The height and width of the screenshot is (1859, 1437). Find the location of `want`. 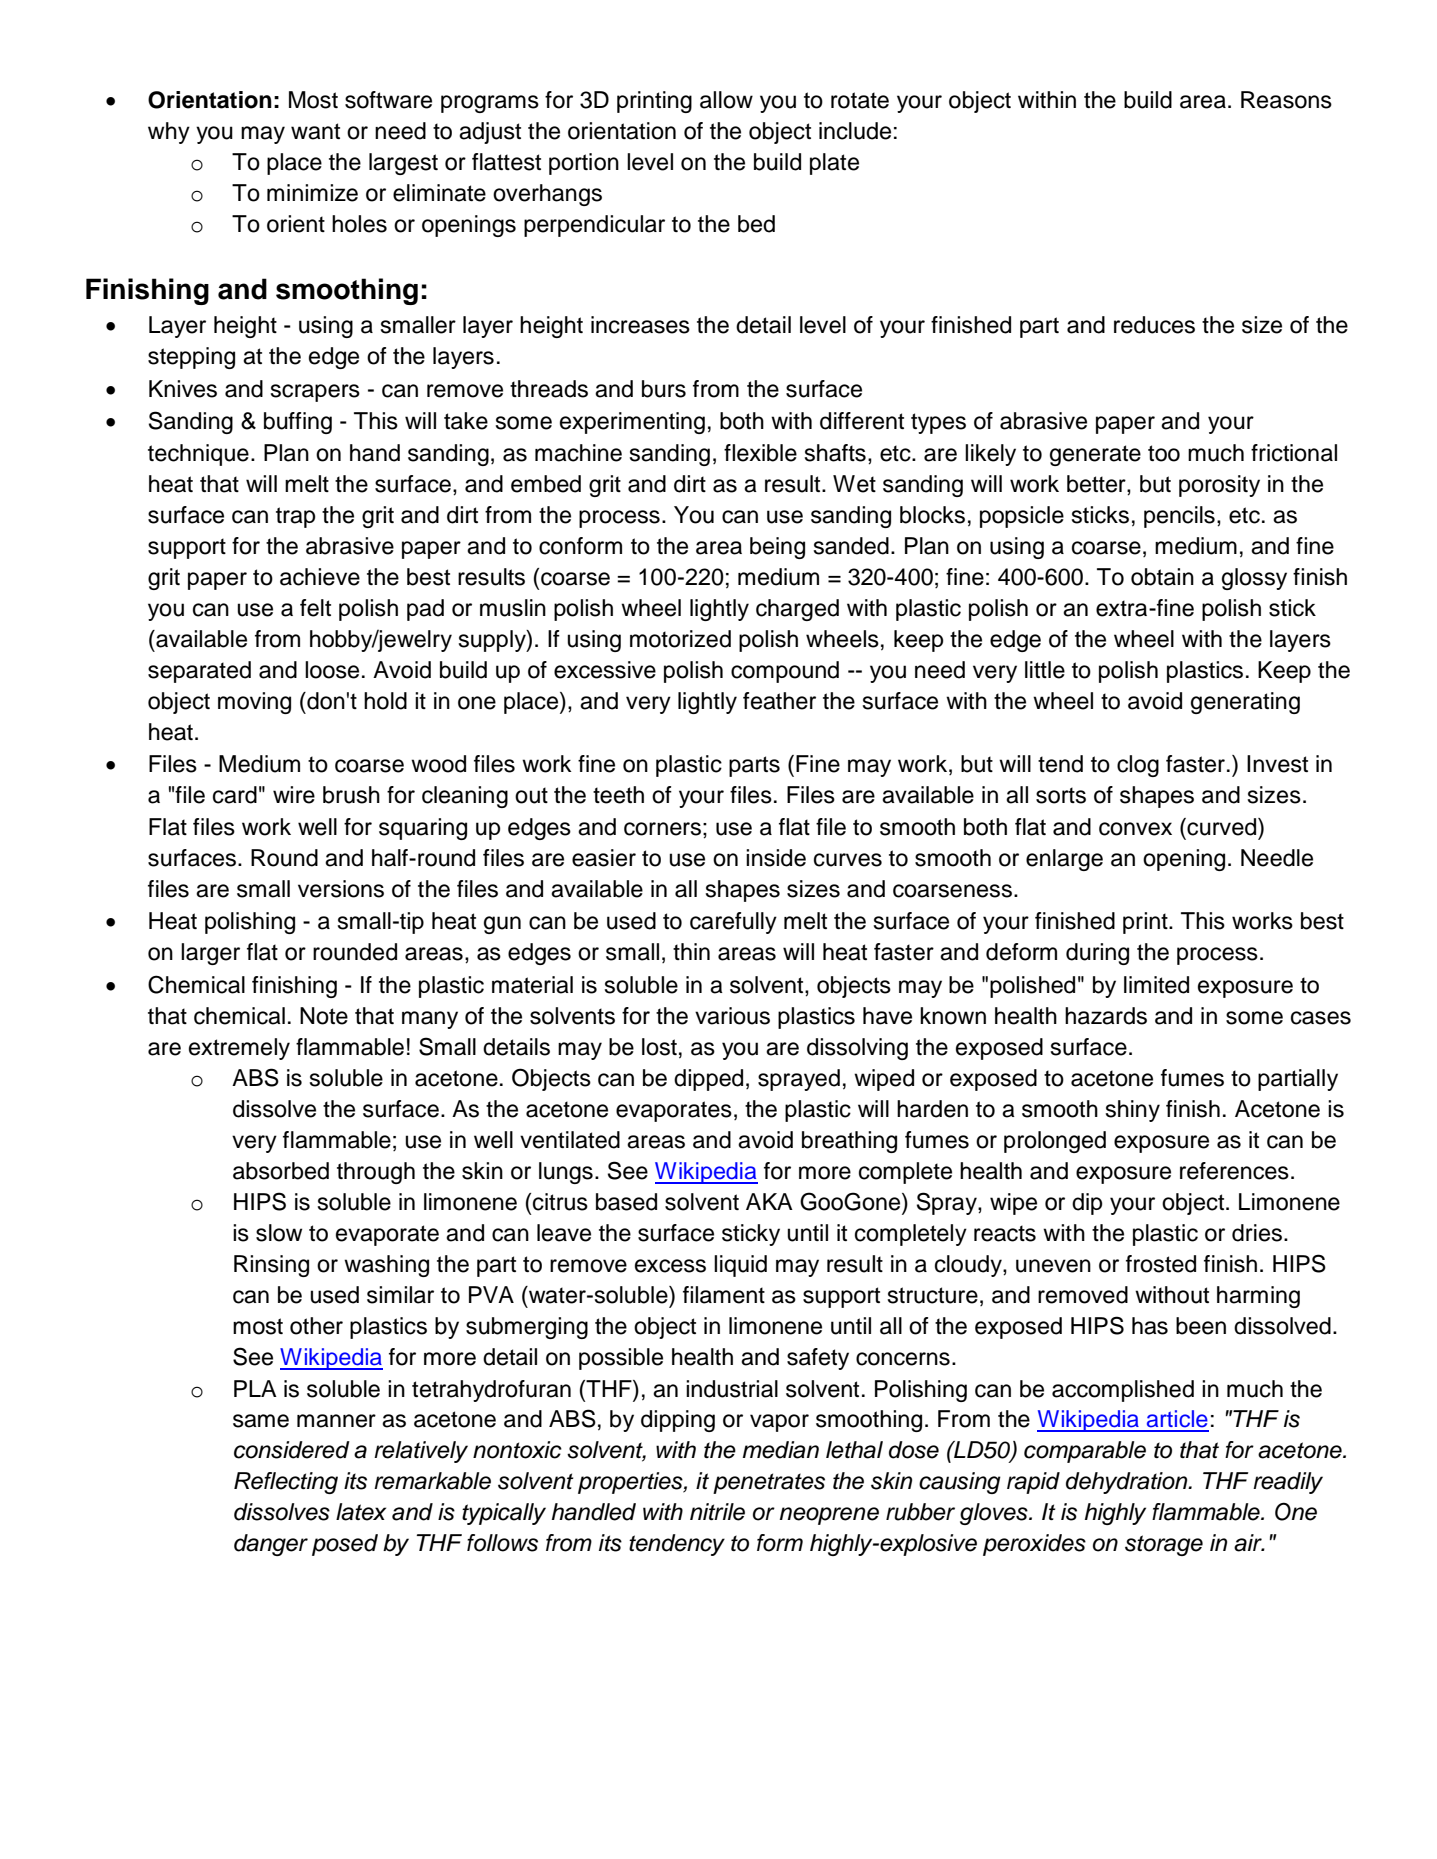

want is located at coordinates (315, 131).
